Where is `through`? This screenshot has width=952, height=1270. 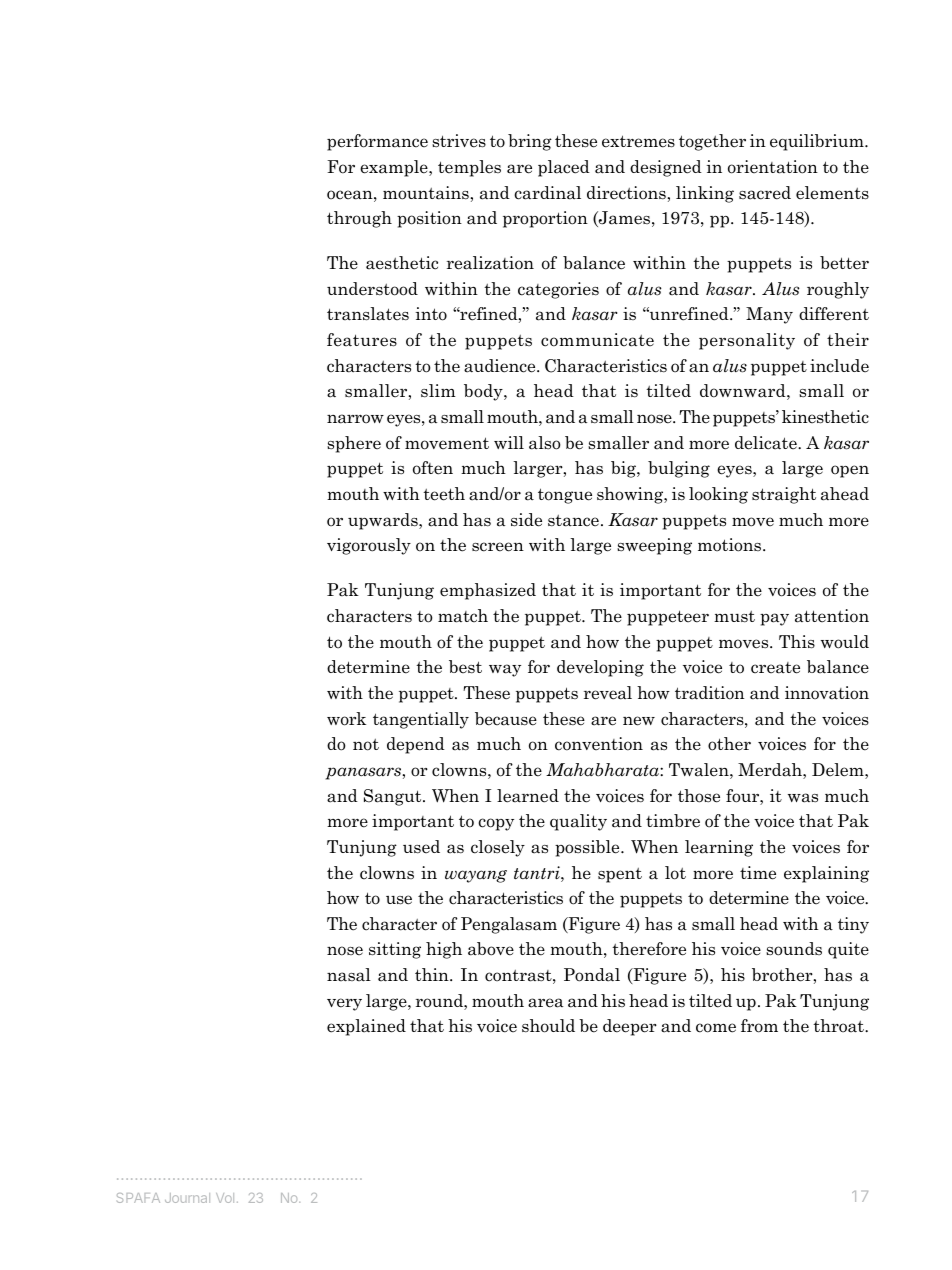 through is located at coordinates (359, 219).
